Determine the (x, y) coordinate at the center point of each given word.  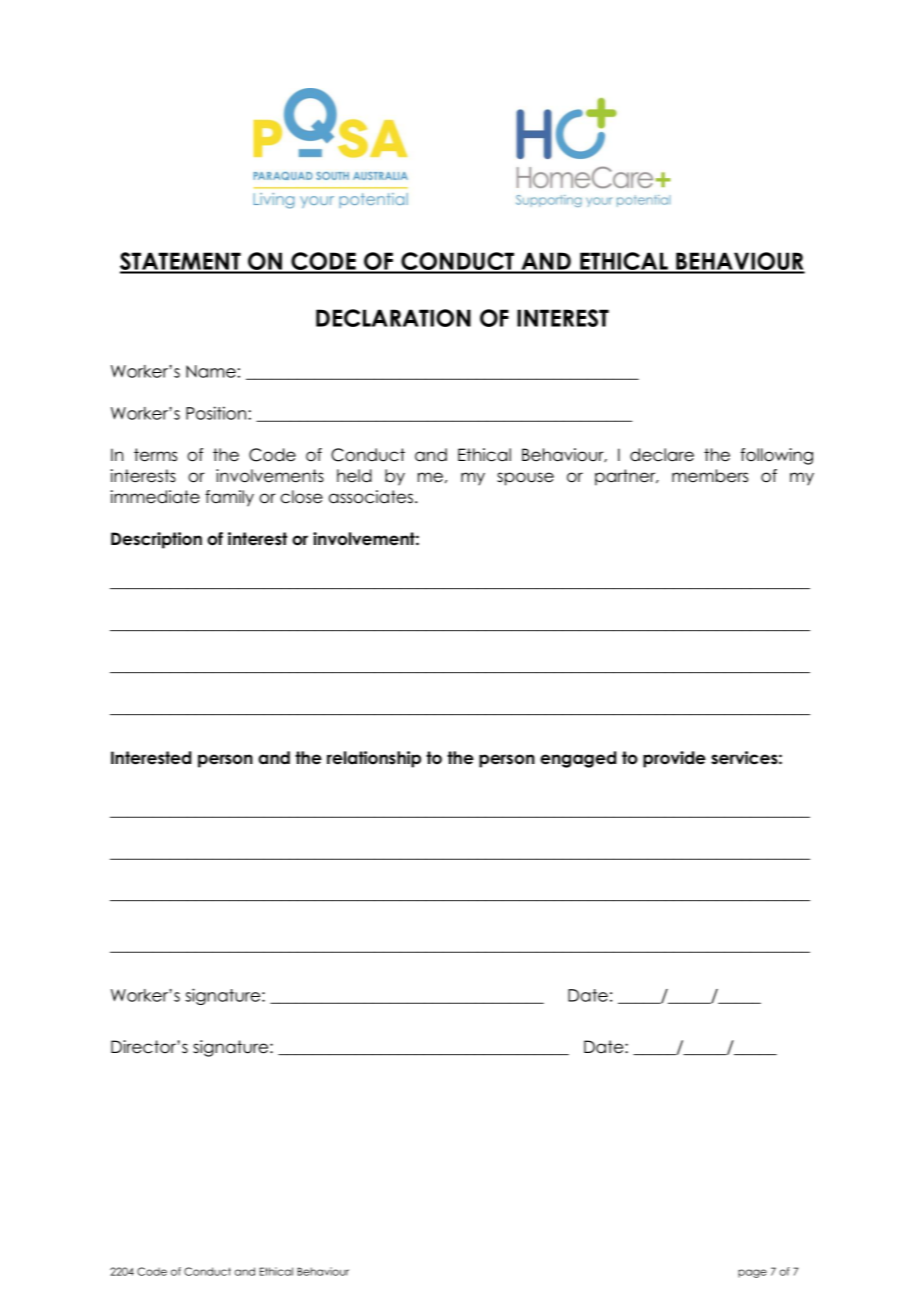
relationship (374, 759)
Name (211, 371)
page (752, 1273)
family (229, 498)
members (710, 476)
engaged (578, 759)
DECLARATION (393, 318)
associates (371, 497)
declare (662, 455)
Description (156, 540)
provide (674, 759)
